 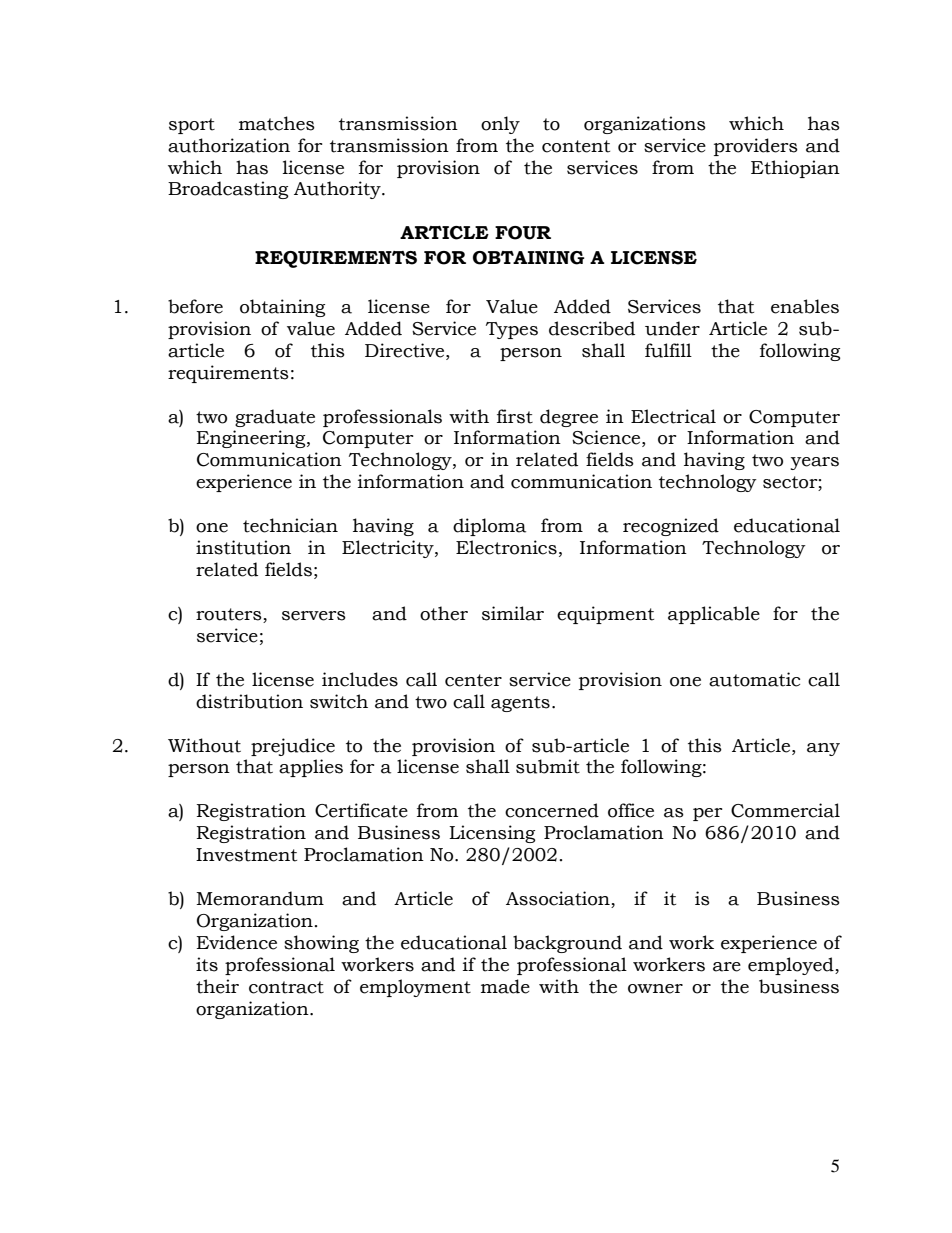 I want to click on are, so click(x=727, y=967).
